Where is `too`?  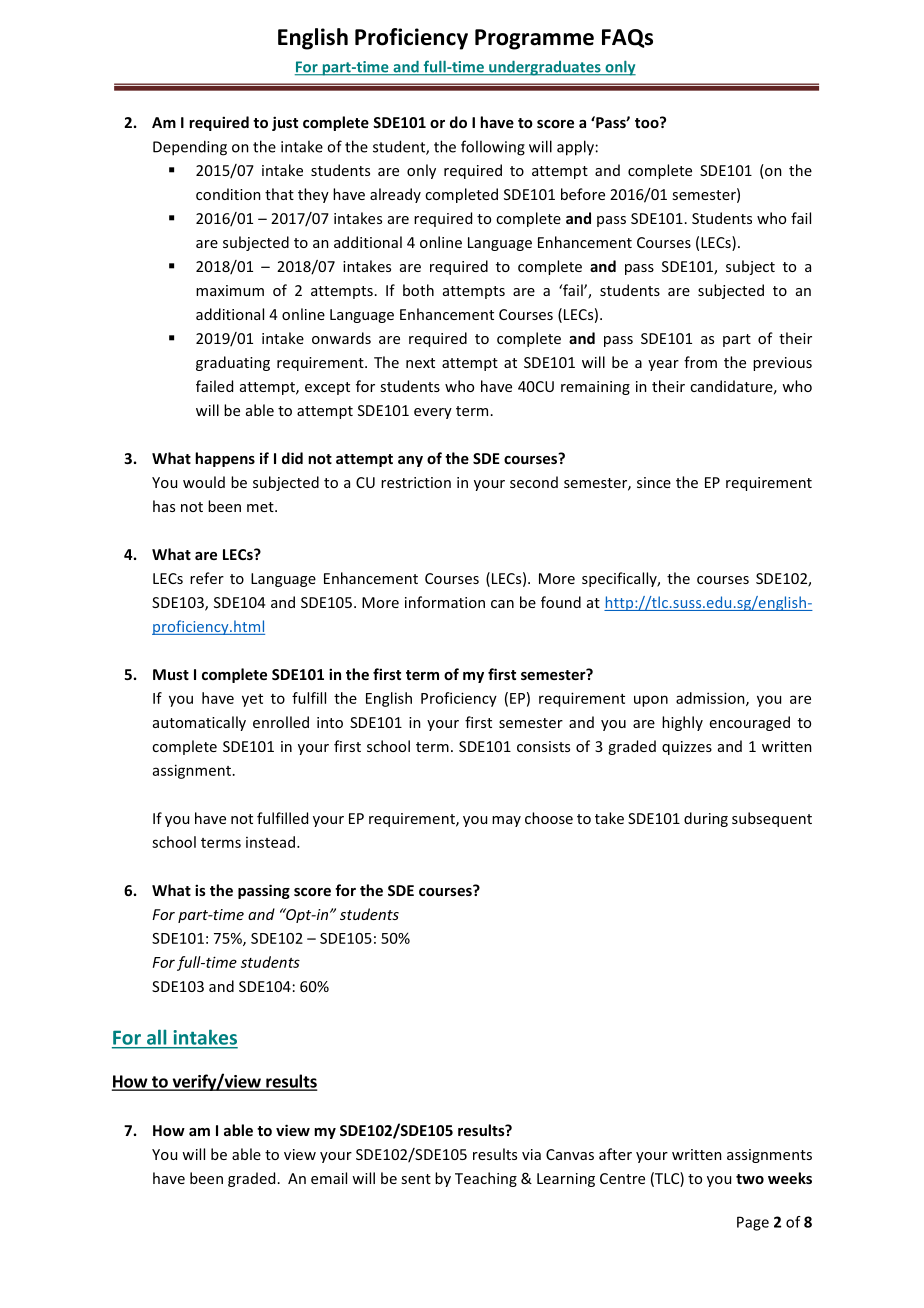 too is located at coordinates (648, 122).
